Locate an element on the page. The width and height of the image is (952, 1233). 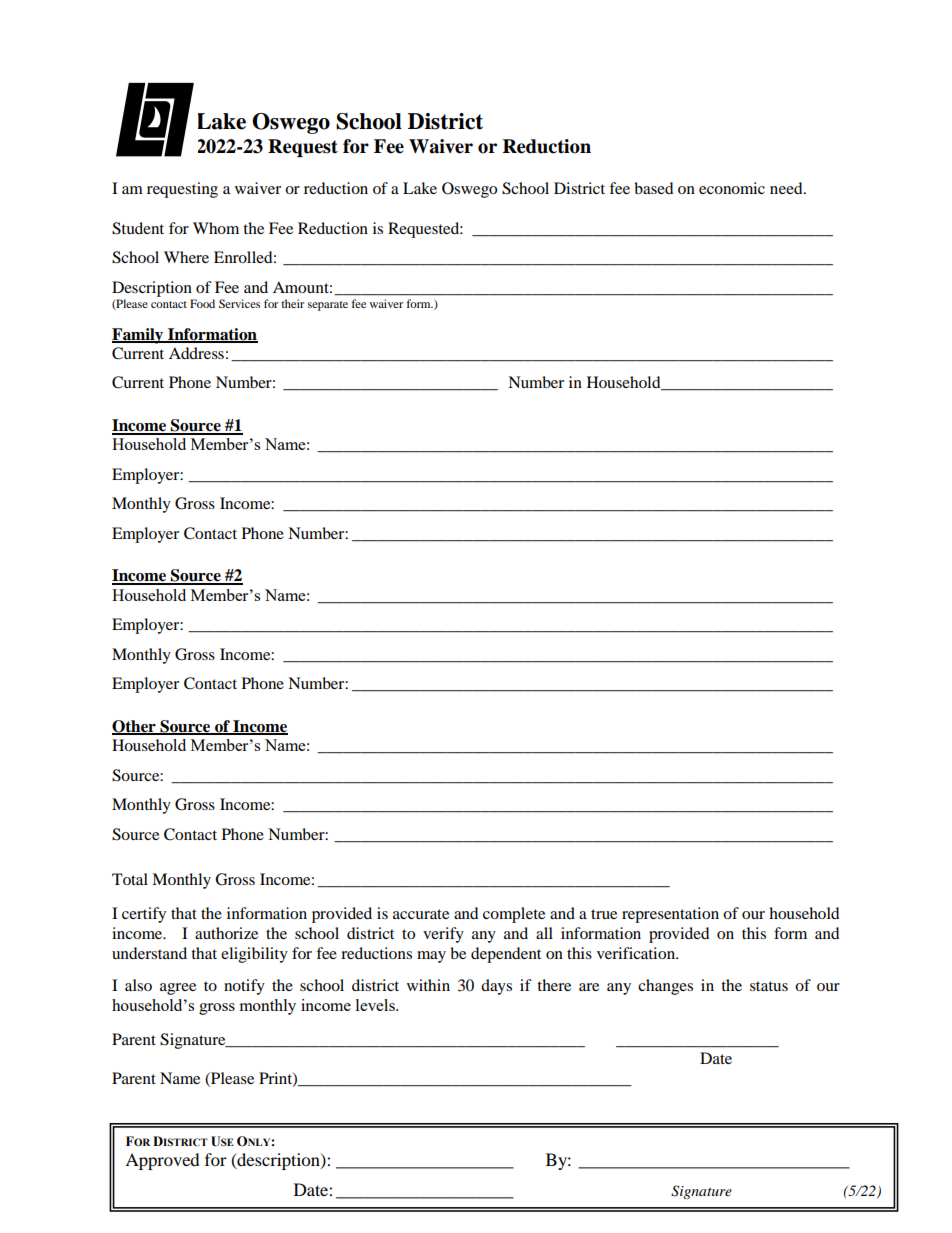
separate is located at coordinates (328, 306).
